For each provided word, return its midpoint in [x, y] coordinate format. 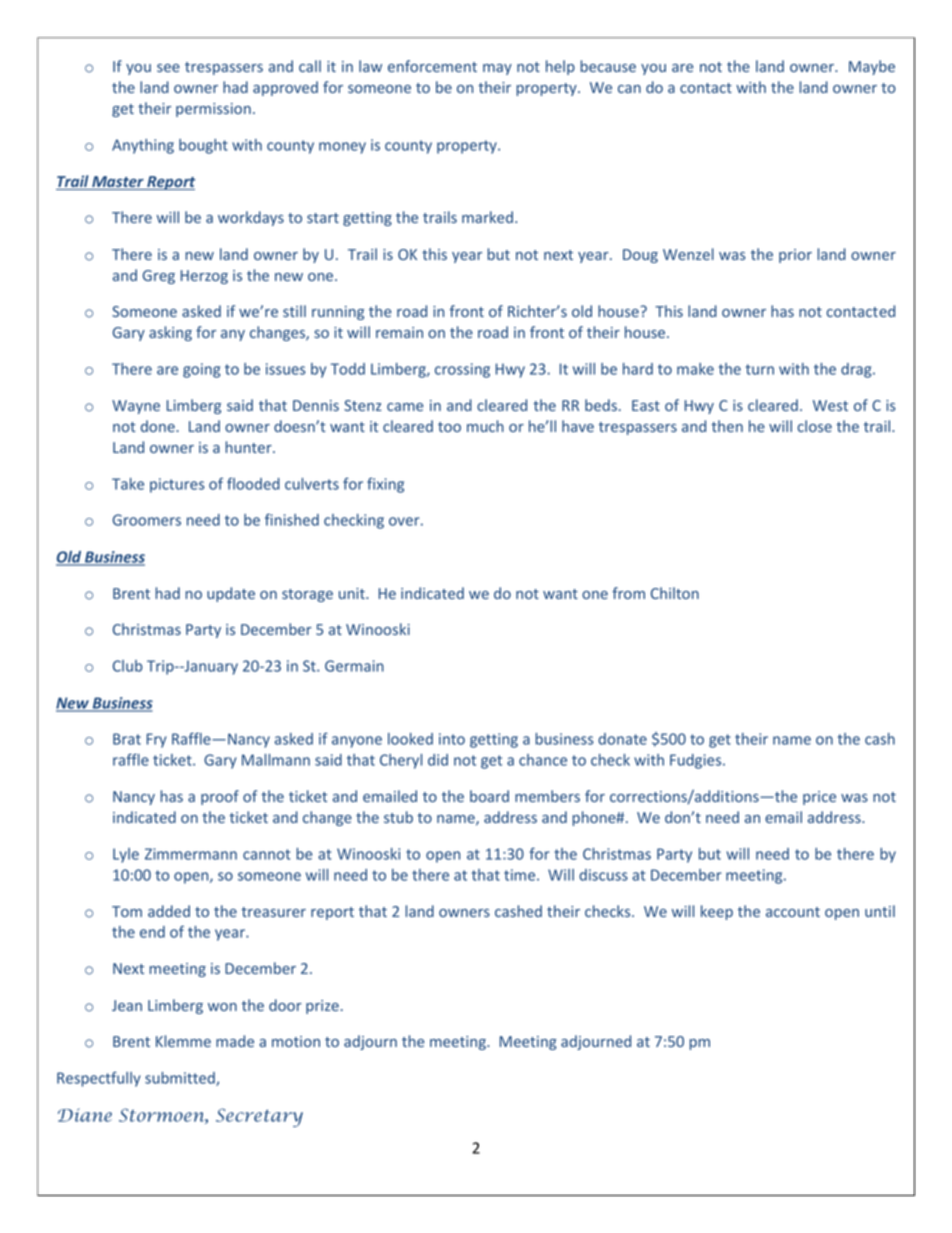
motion [296, 1041]
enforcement [432, 66]
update [231, 594]
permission [213, 110]
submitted [181, 1079]
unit [353, 593]
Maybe [872, 67]
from [628, 593]
